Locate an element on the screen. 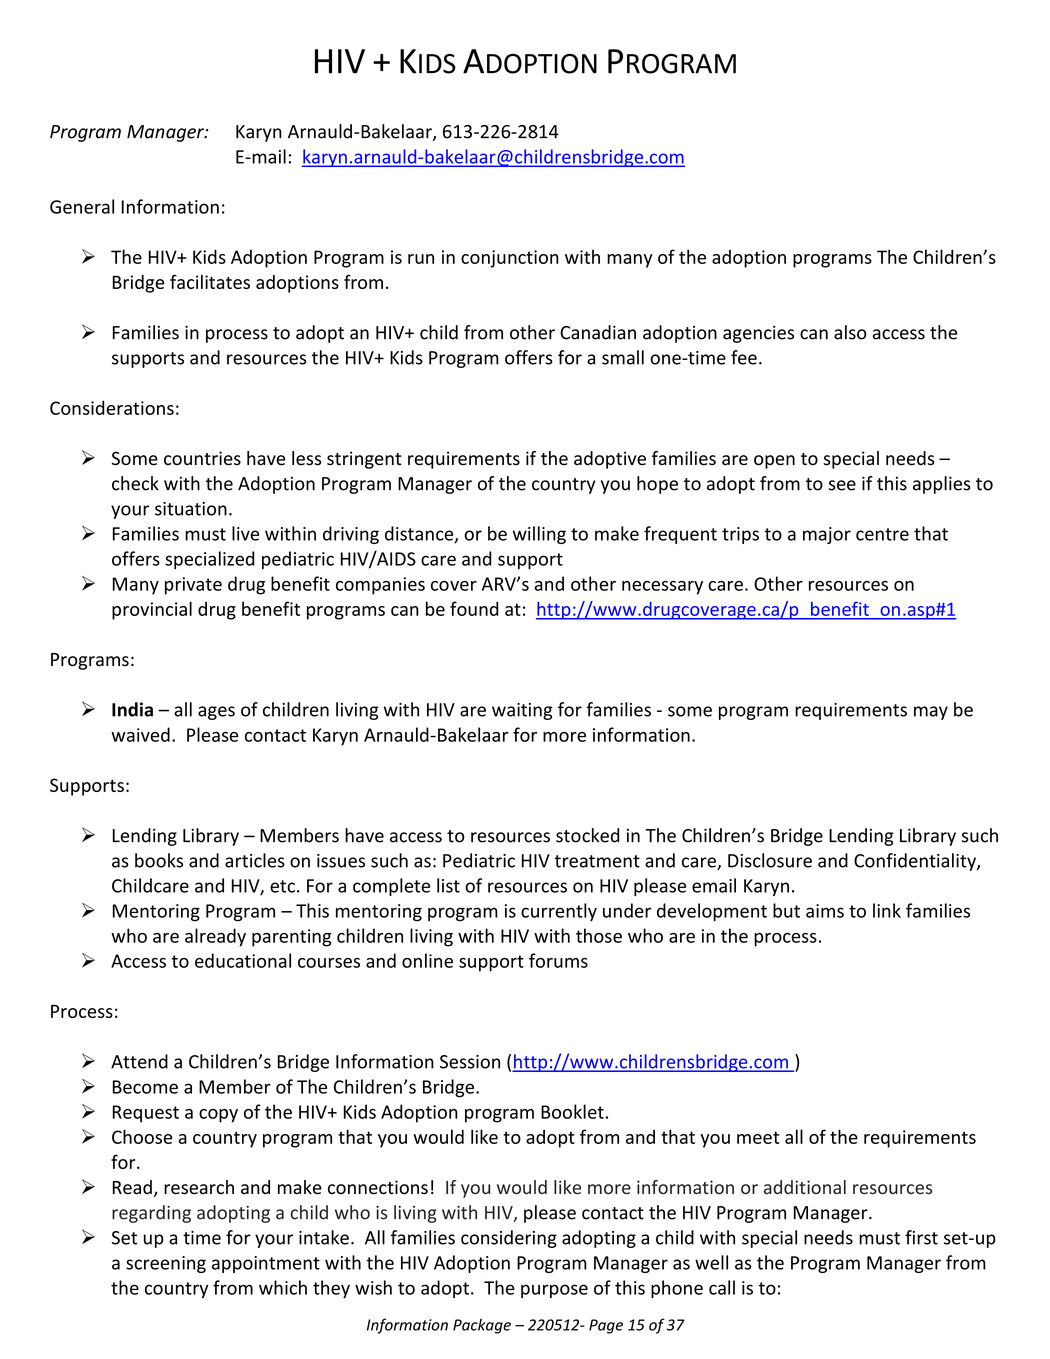 This screenshot has width=1050, height=1359. facilitates is located at coordinates (210, 281).
